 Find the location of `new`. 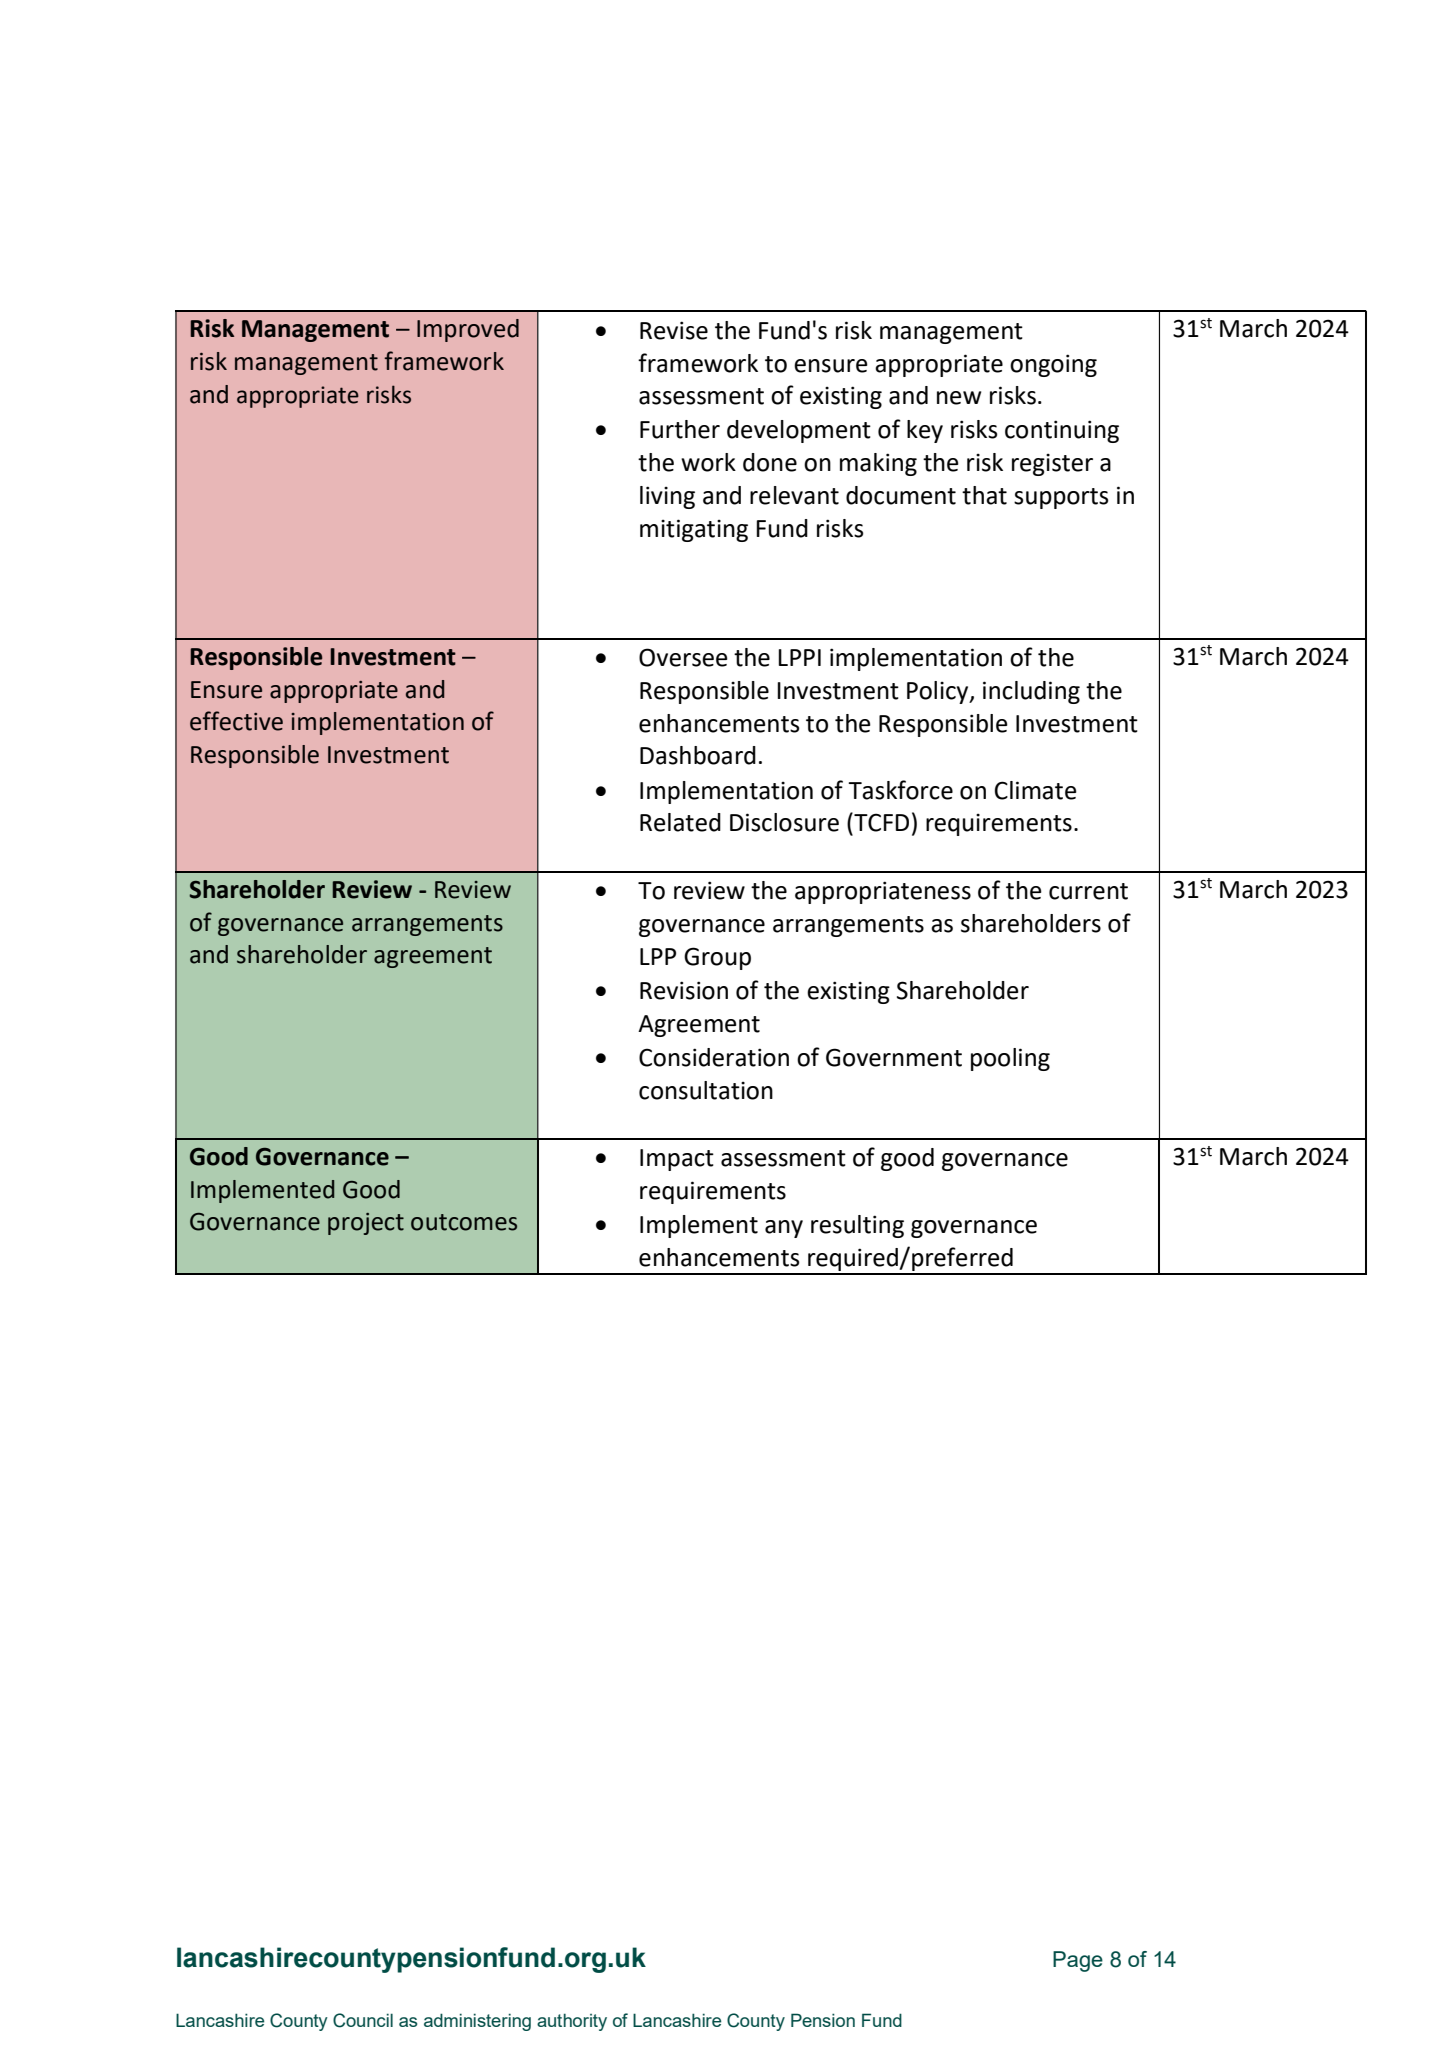

new is located at coordinates (959, 398).
